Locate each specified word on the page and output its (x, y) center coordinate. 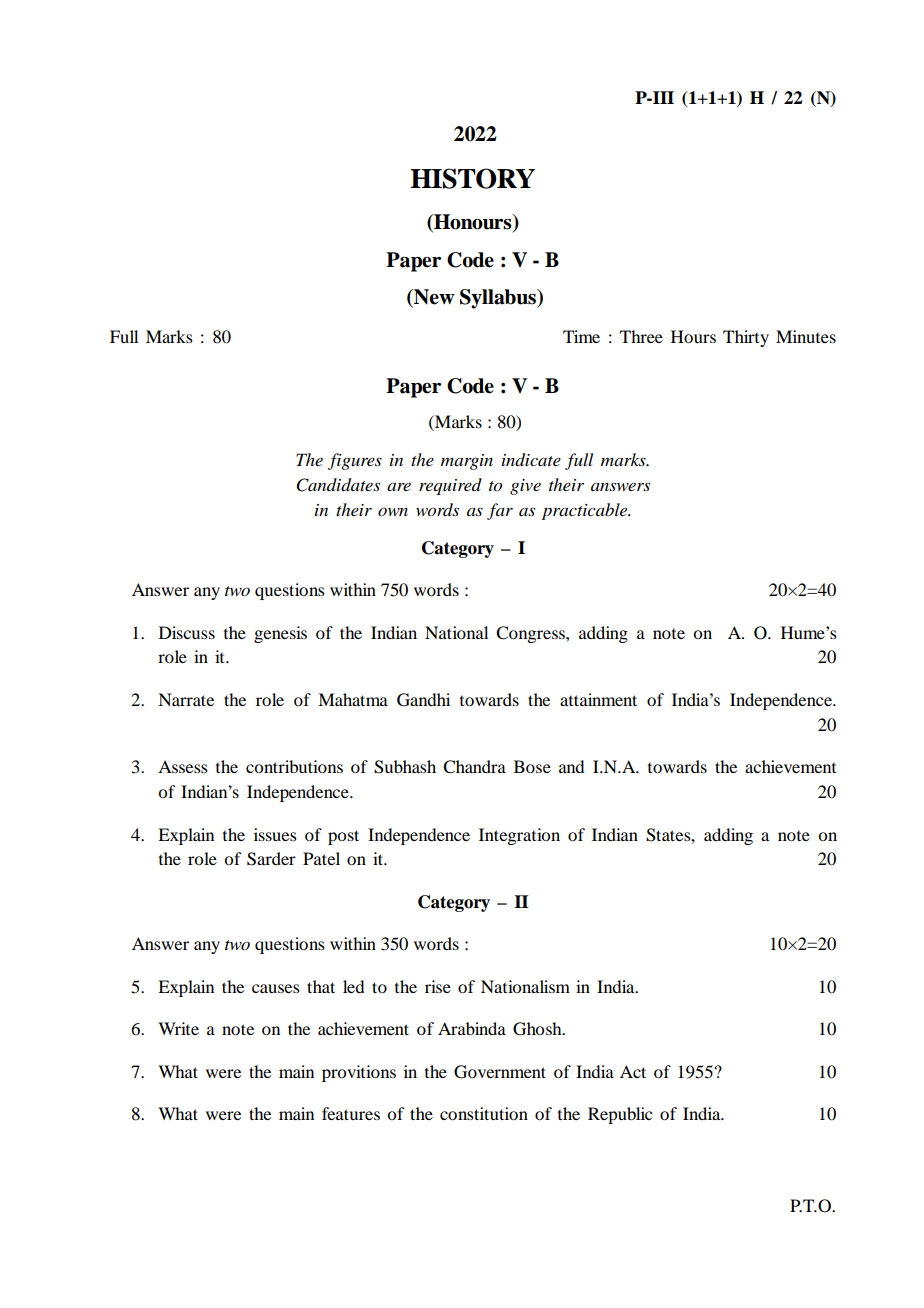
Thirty (746, 338)
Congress (531, 634)
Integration (519, 836)
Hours (693, 336)
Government (500, 1072)
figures (355, 461)
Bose (532, 766)
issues (275, 834)
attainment (598, 699)
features (351, 1113)
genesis (280, 634)
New (433, 298)
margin (467, 462)
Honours (473, 223)
